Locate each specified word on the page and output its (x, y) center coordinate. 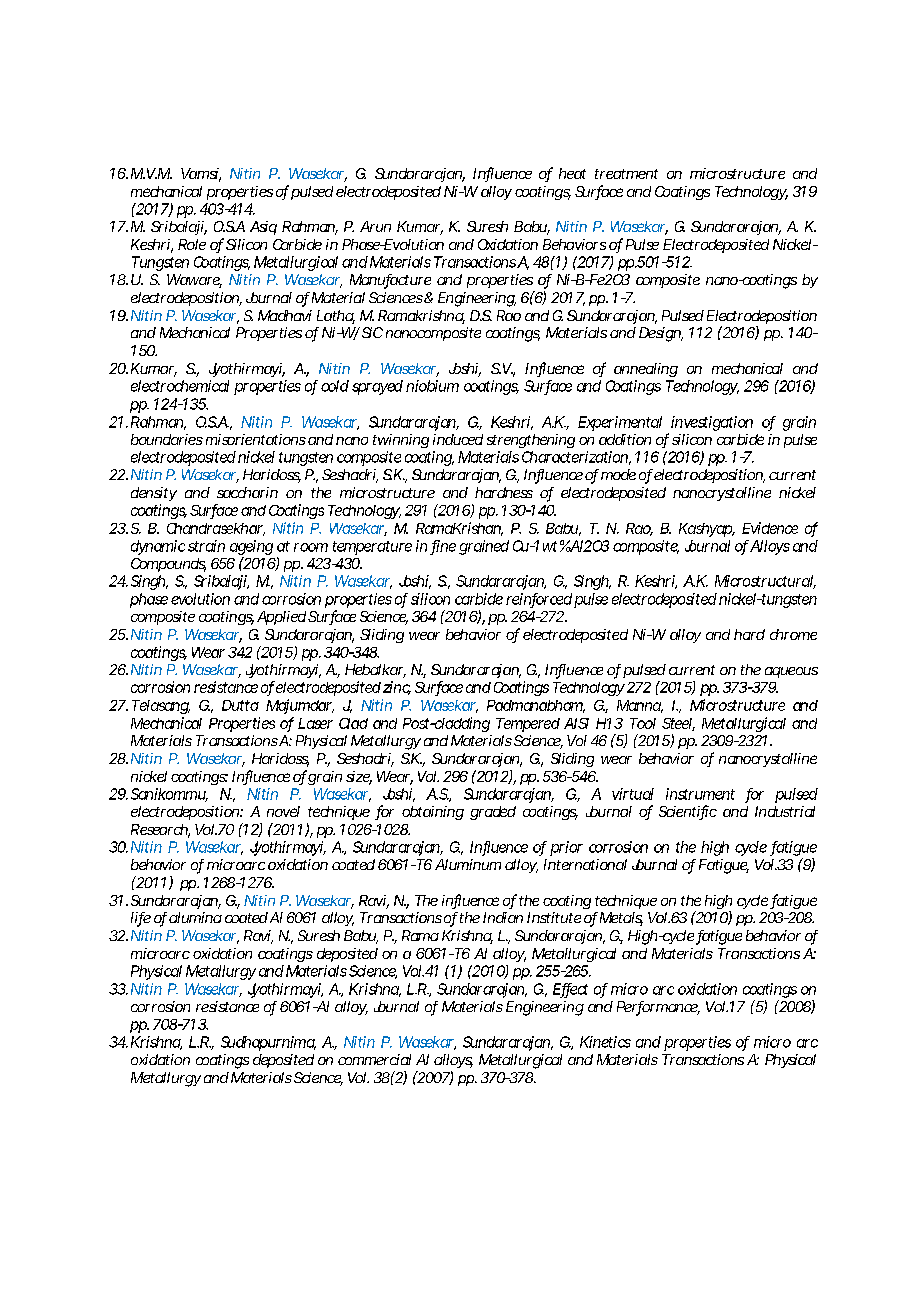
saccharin (247, 492)
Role (192, 244)
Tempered (528, 725)
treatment (626, 174)
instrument (700, 794)
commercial (374, 1059)
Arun (375, 226)
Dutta (240, 705)
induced (458, 439)
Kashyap (707, 530)
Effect (570, 990)
